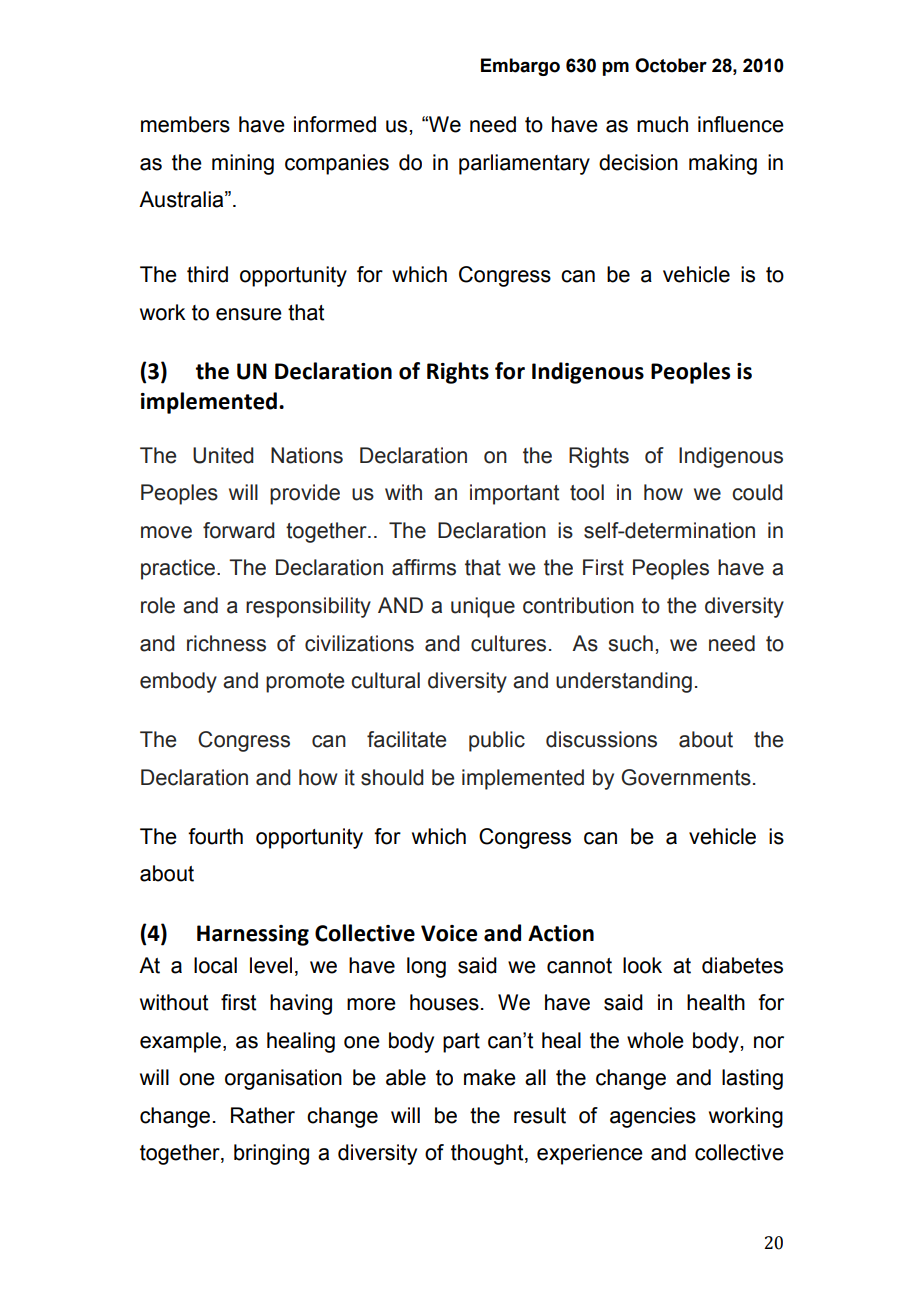 This screenshot has width=924, height=1308. I want to click on public, so click(497, 741).
